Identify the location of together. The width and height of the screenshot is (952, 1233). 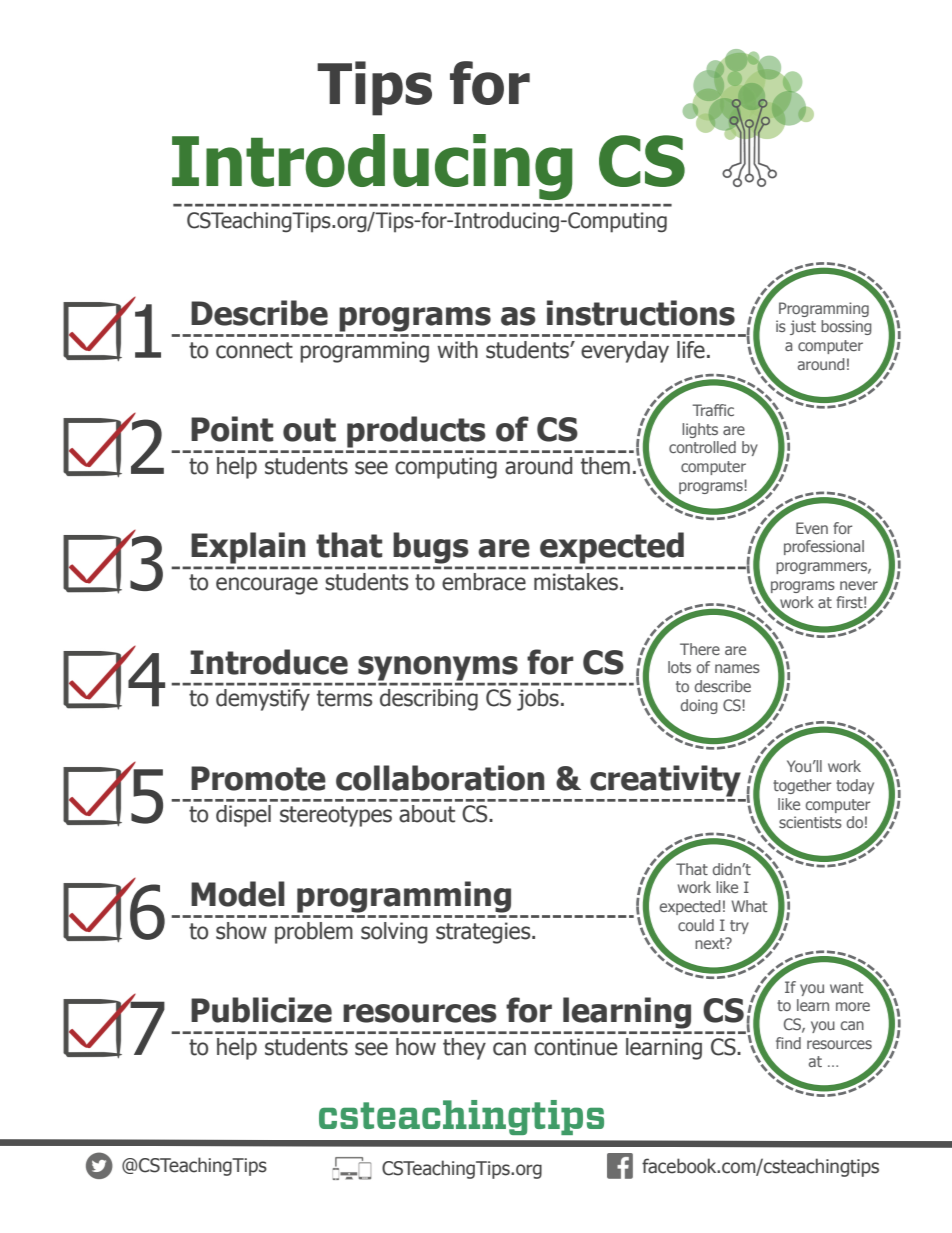
(802, 786).
